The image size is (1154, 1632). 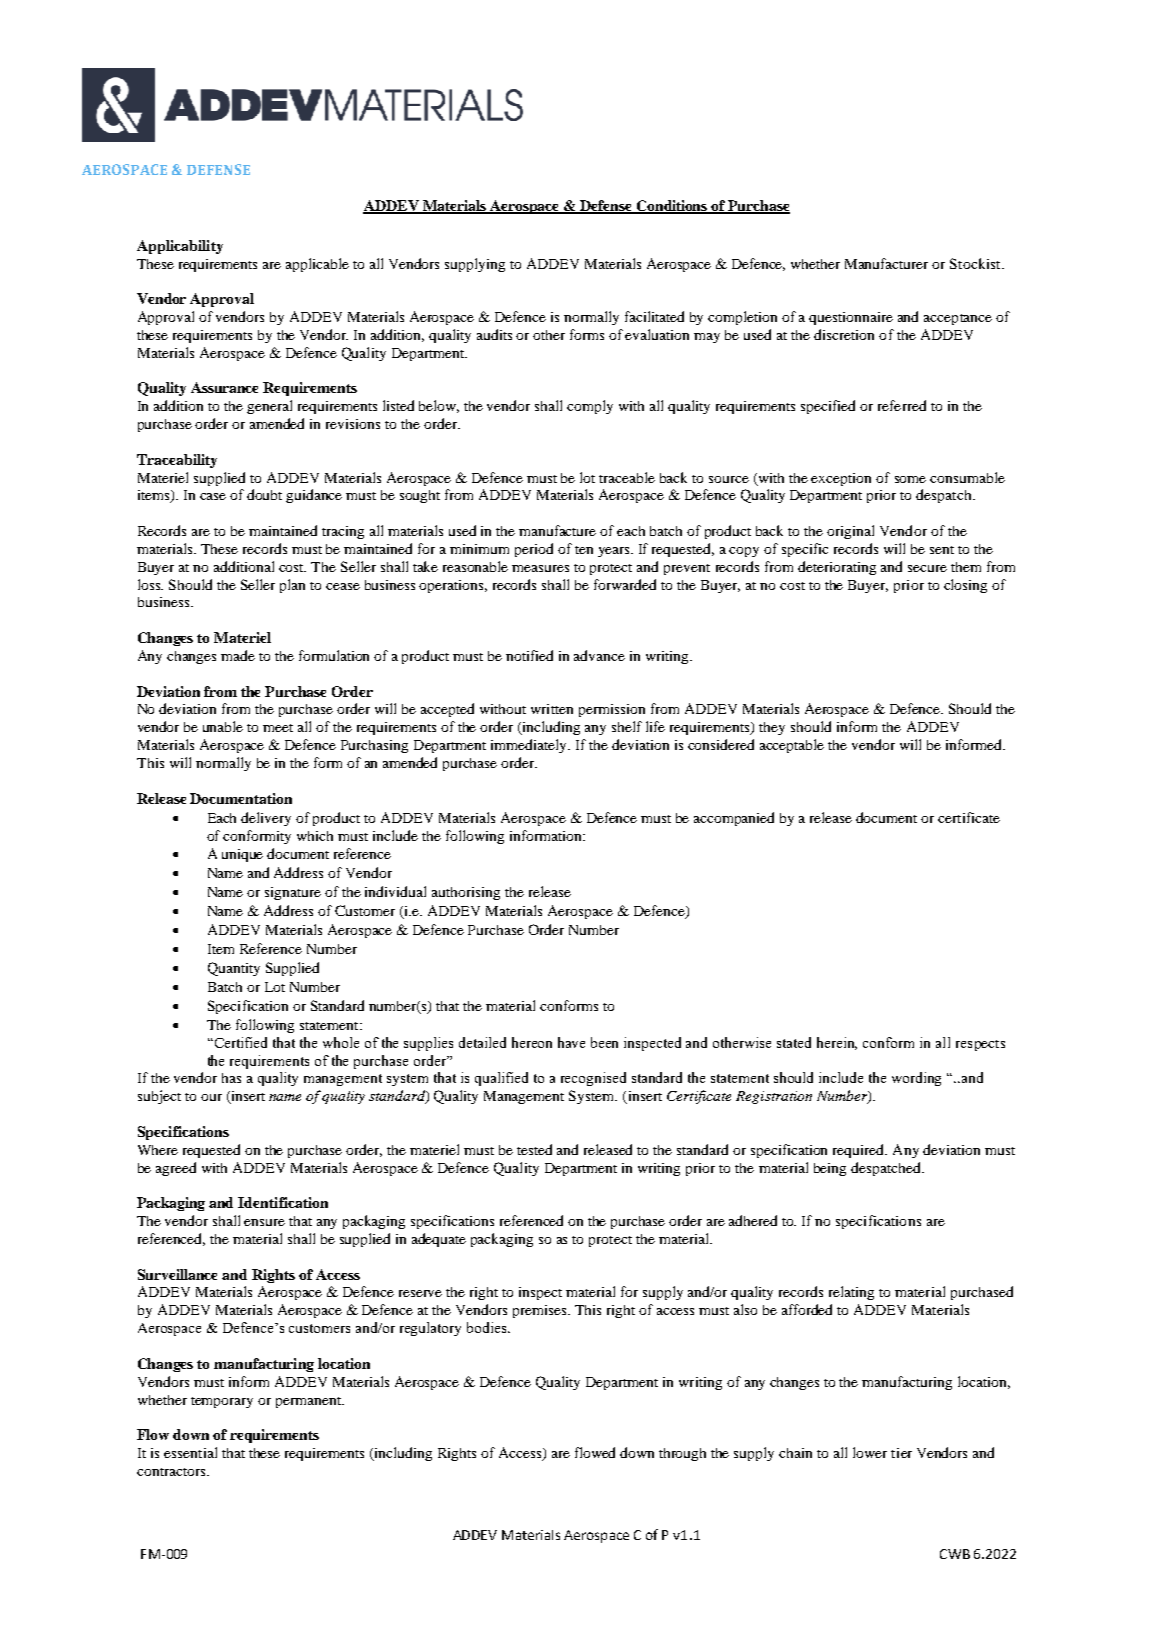 I want to click on unique, so click(x=242, y=855).
